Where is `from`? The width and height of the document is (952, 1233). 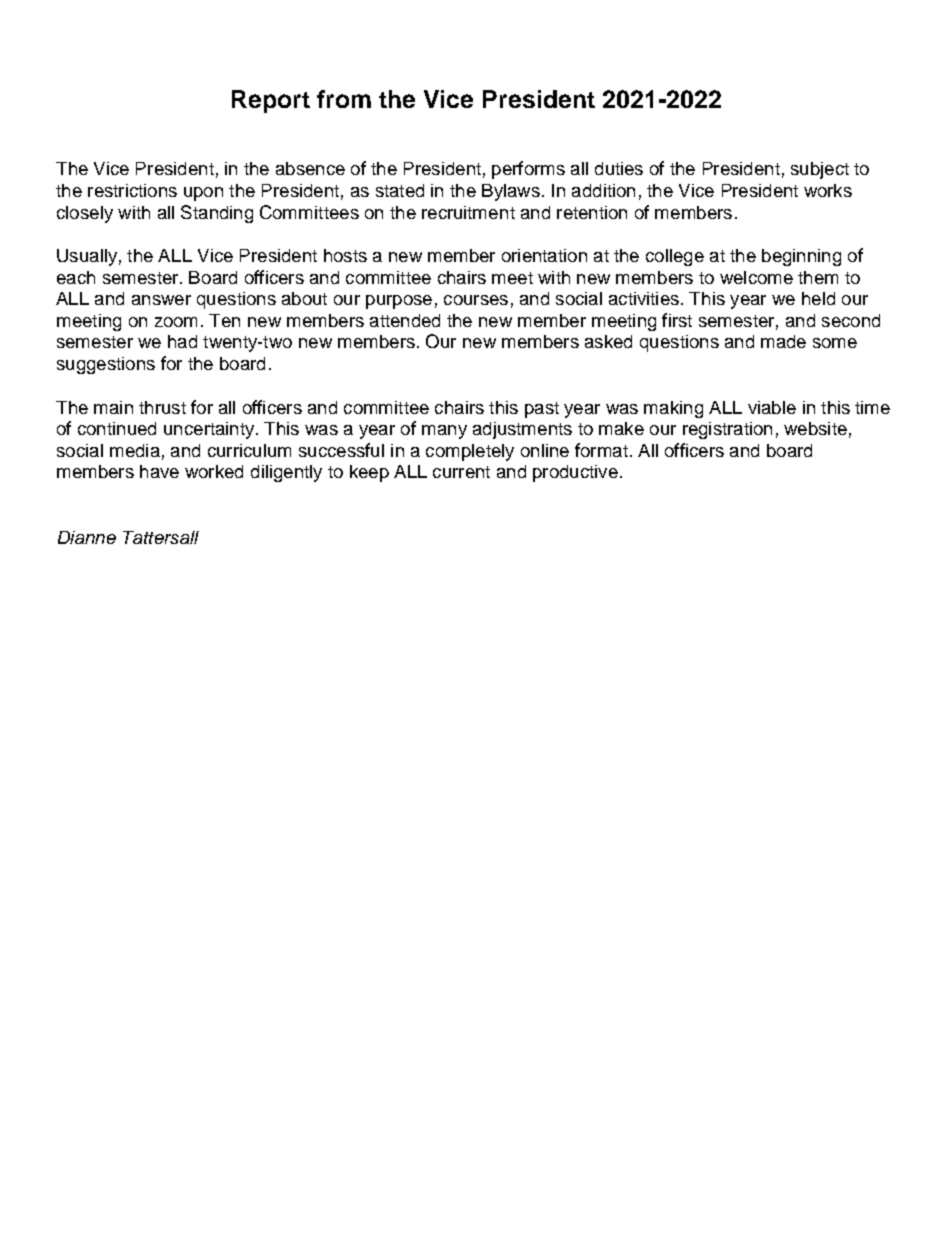 from is located at coordinates (344, 99).
